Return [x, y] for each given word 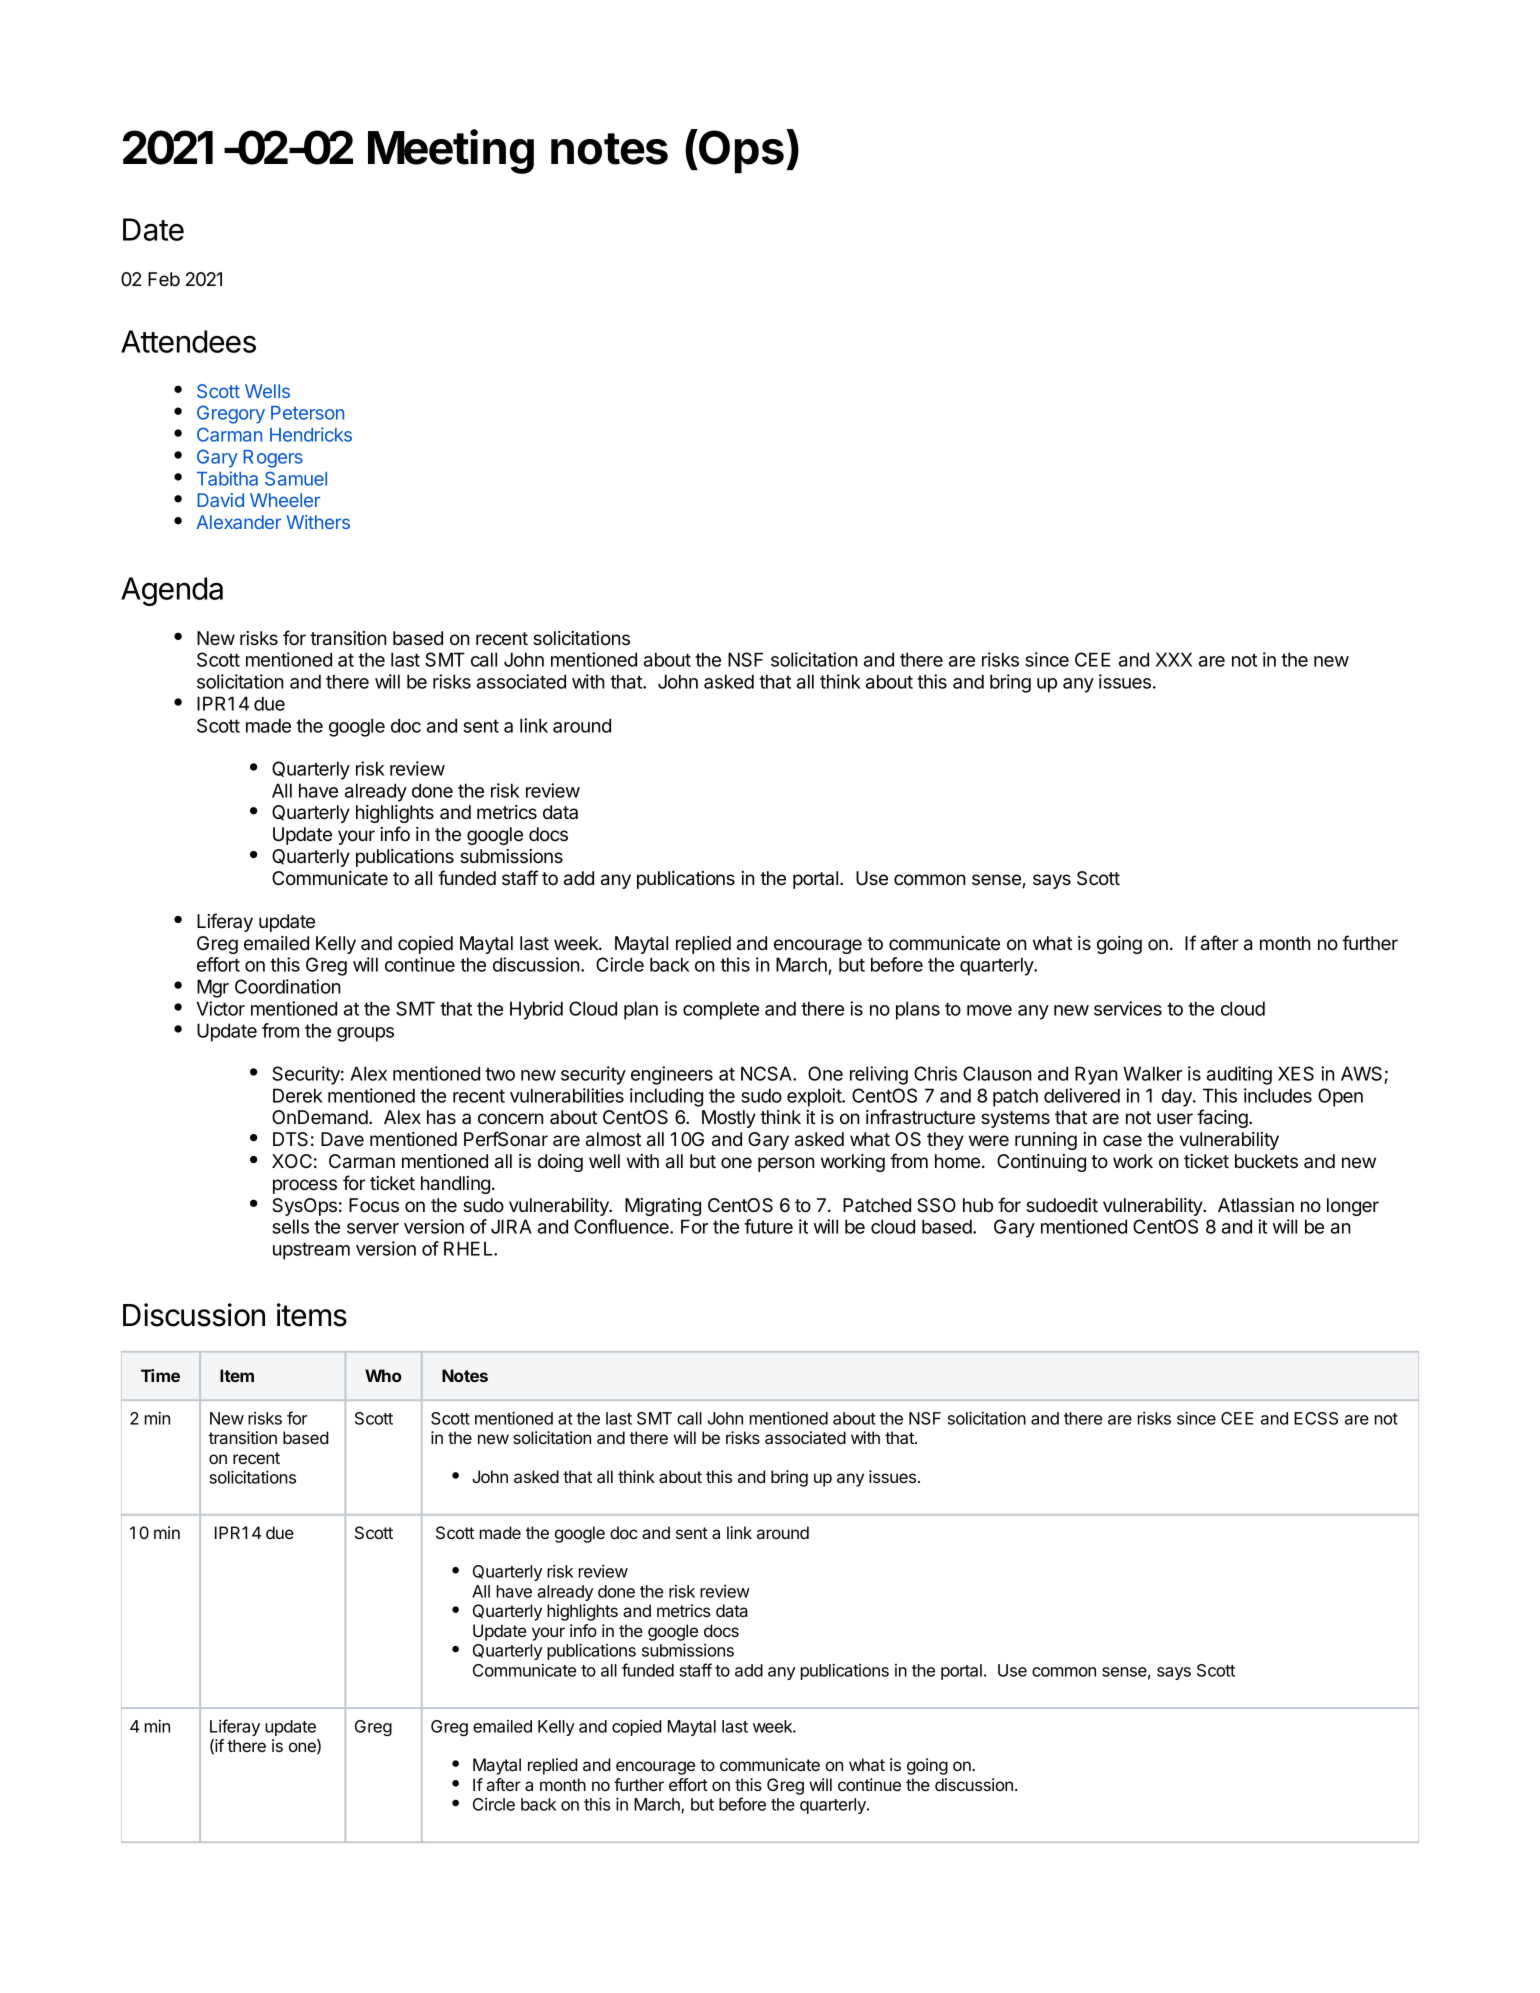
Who [383, 1375]
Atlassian [1256, 1205]
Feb [164, 279]
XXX [1174, 659]
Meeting [451, 151]
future [768, 1226]
